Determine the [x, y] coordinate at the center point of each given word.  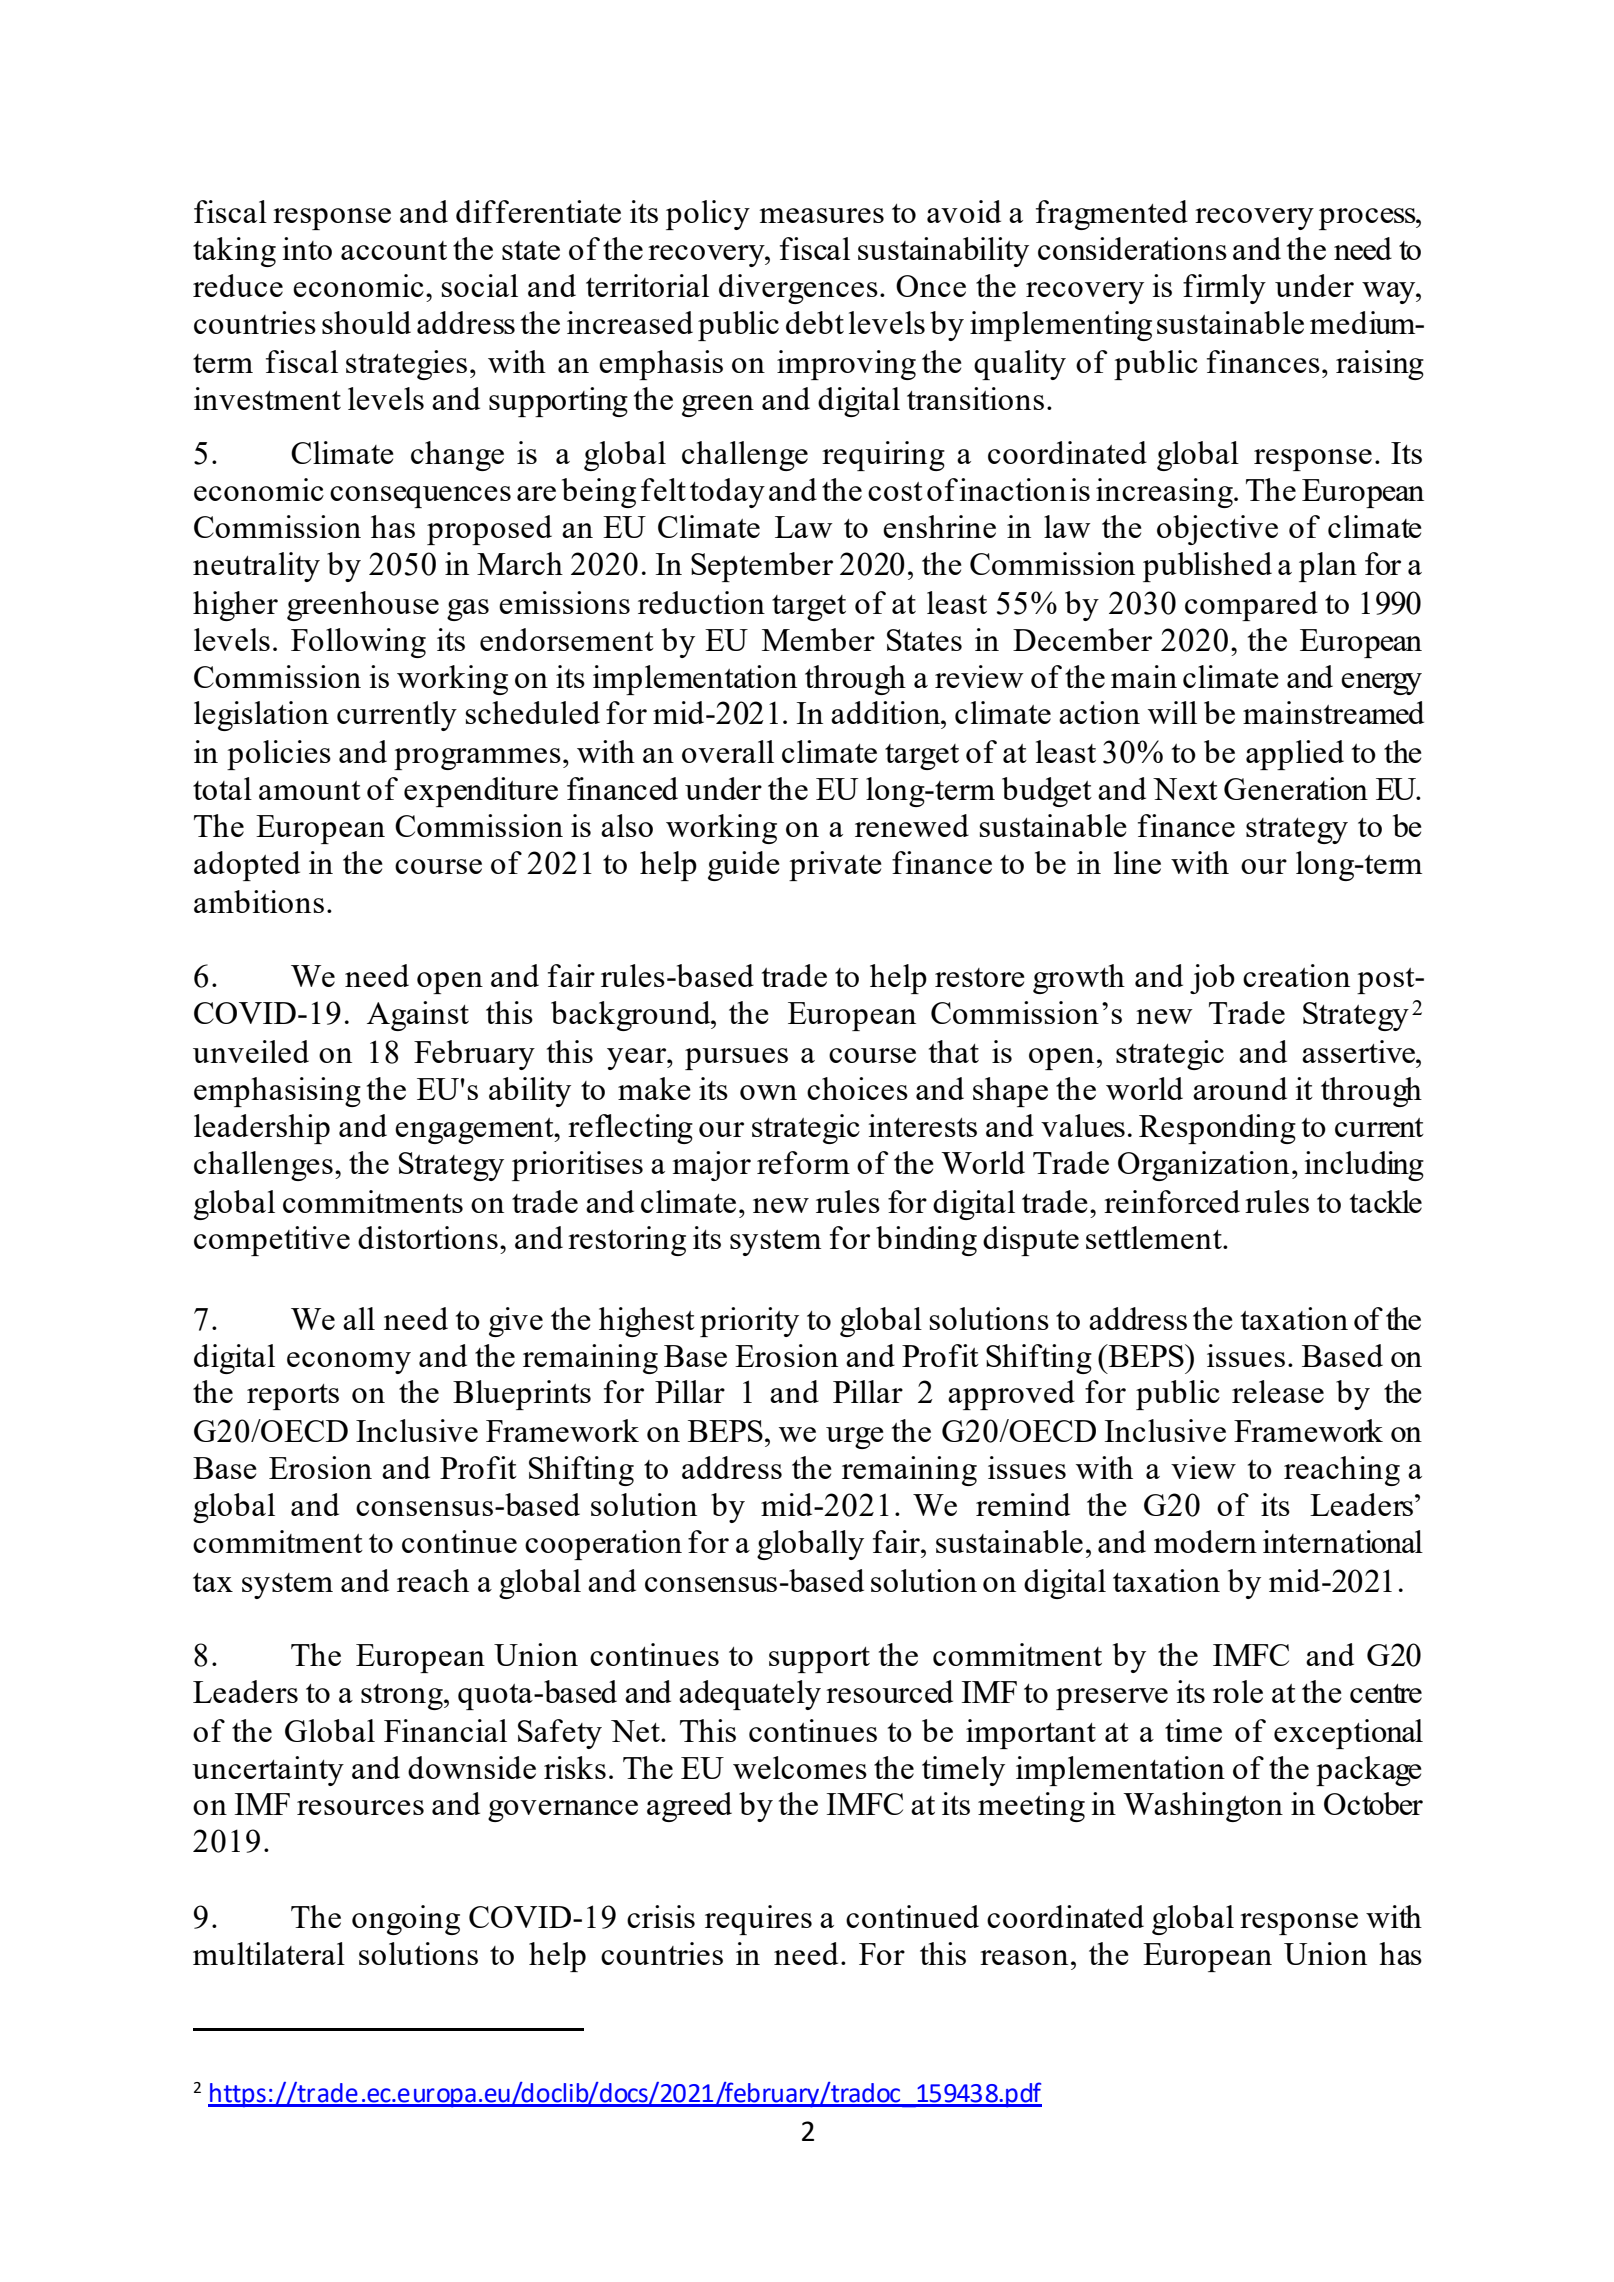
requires [758, 1920]
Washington [1203, 1807]
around [1240, 1088]
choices [857, 1088]
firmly [1224, 289]
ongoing [406, 1920]
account [394, 250]
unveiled [251, 1051]
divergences [798, 289]
